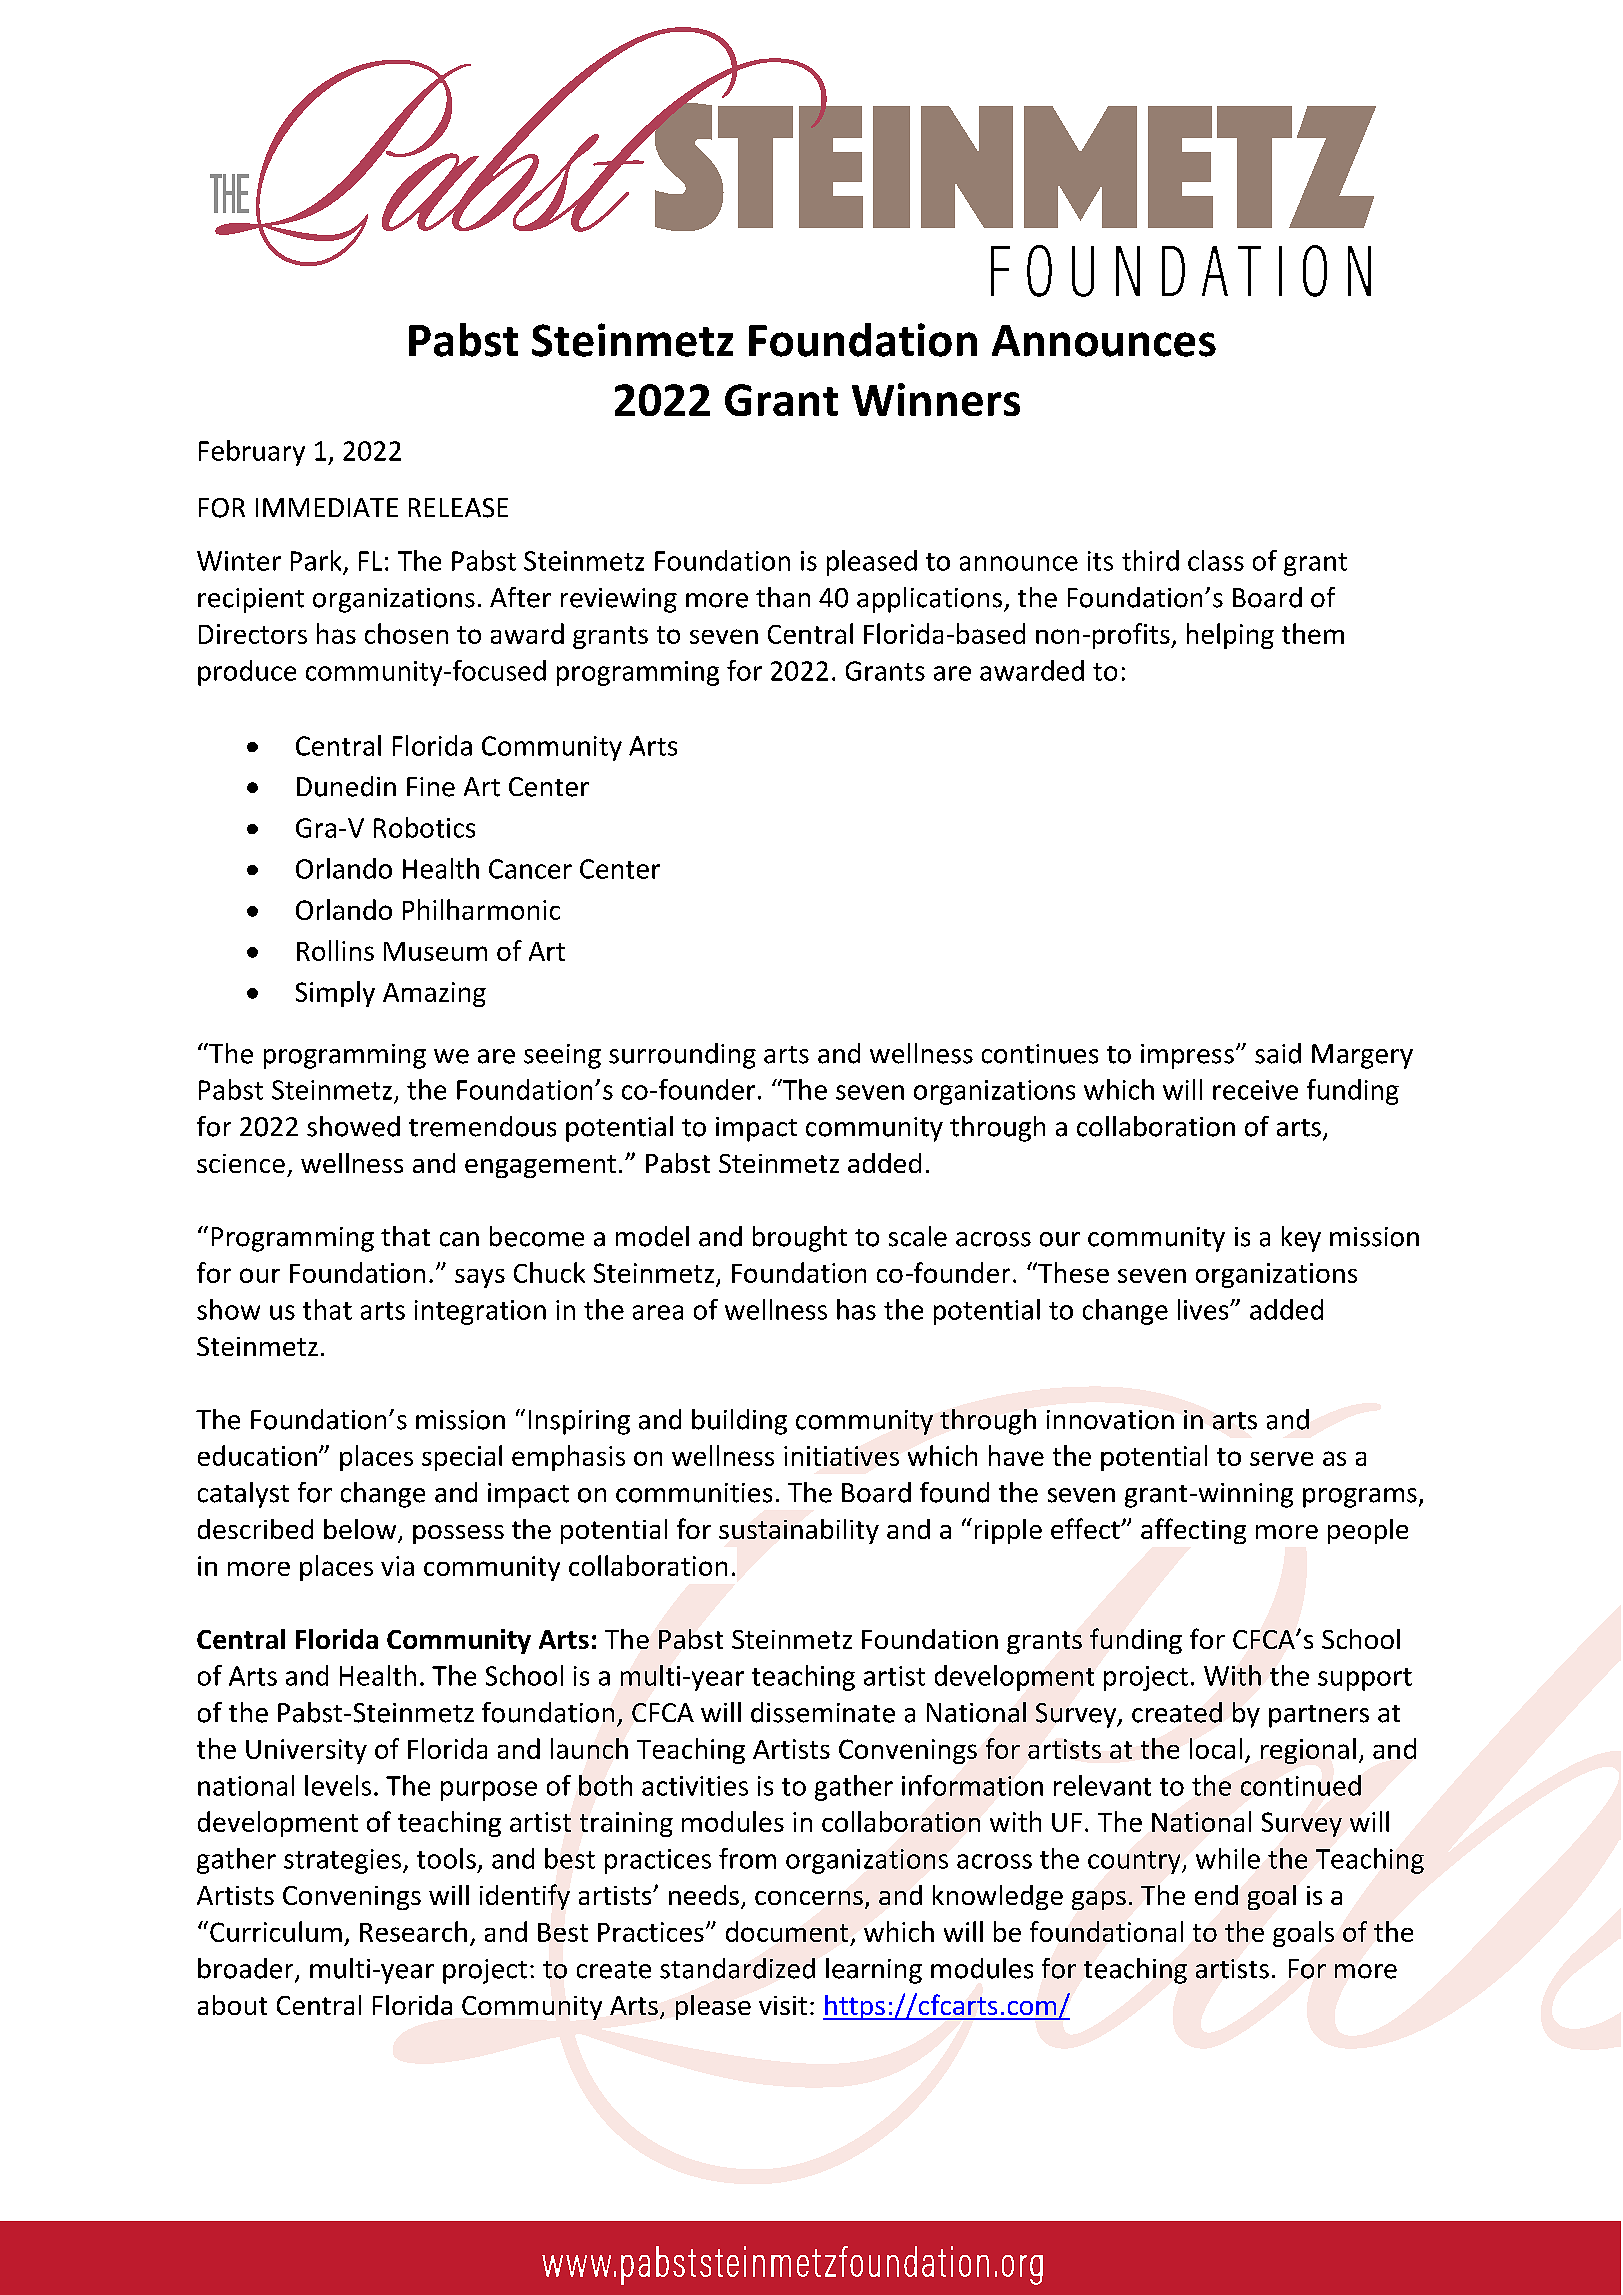  I want to click on IMMEDIATE, so click(327, 507).
